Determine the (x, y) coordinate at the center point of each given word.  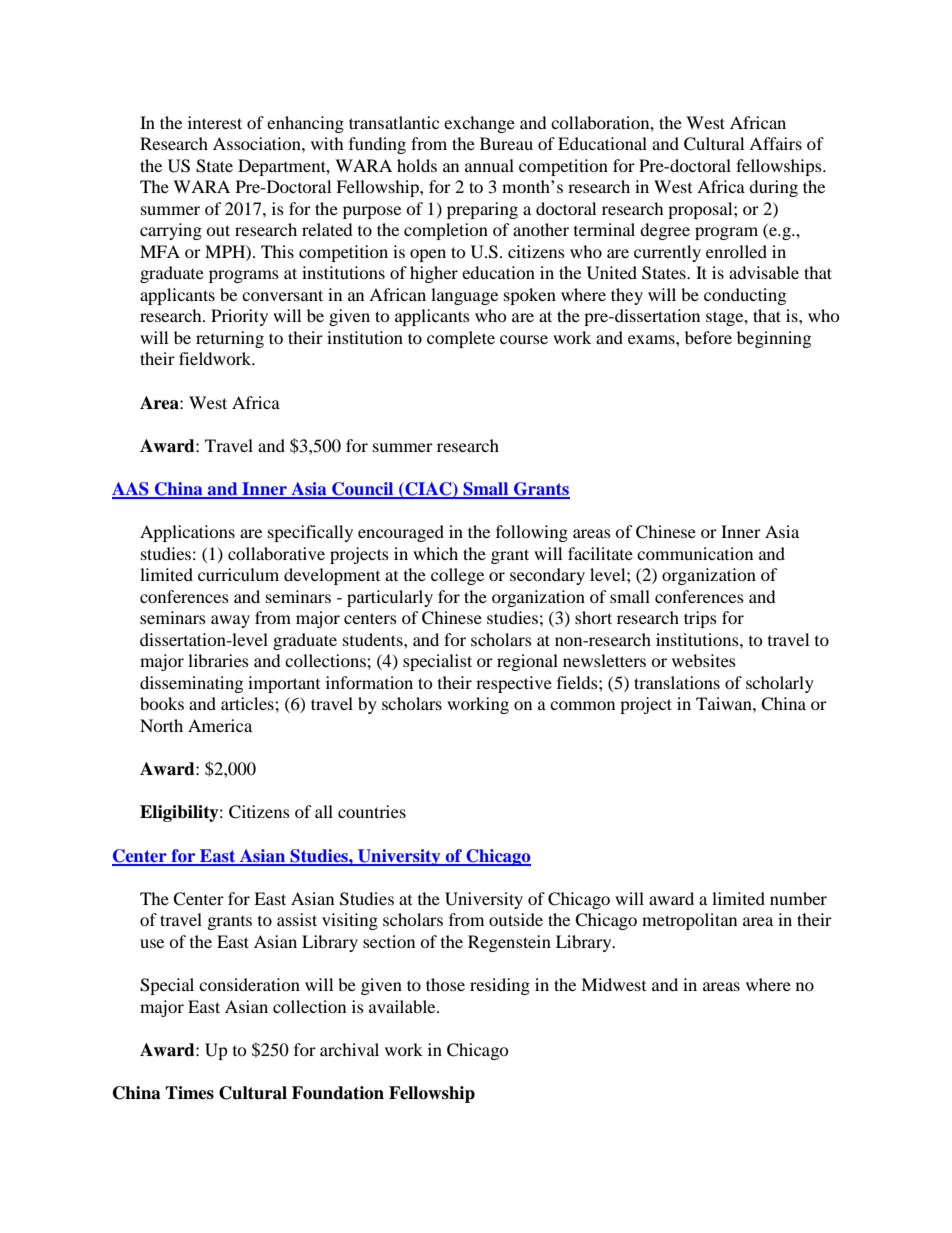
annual (489, 165)
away (230, 621)
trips (700, 619)
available (403, 1006)
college (457, 576)
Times (189, 1093)
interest (215, 122)
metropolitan (689, 921)
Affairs (775, 143)
